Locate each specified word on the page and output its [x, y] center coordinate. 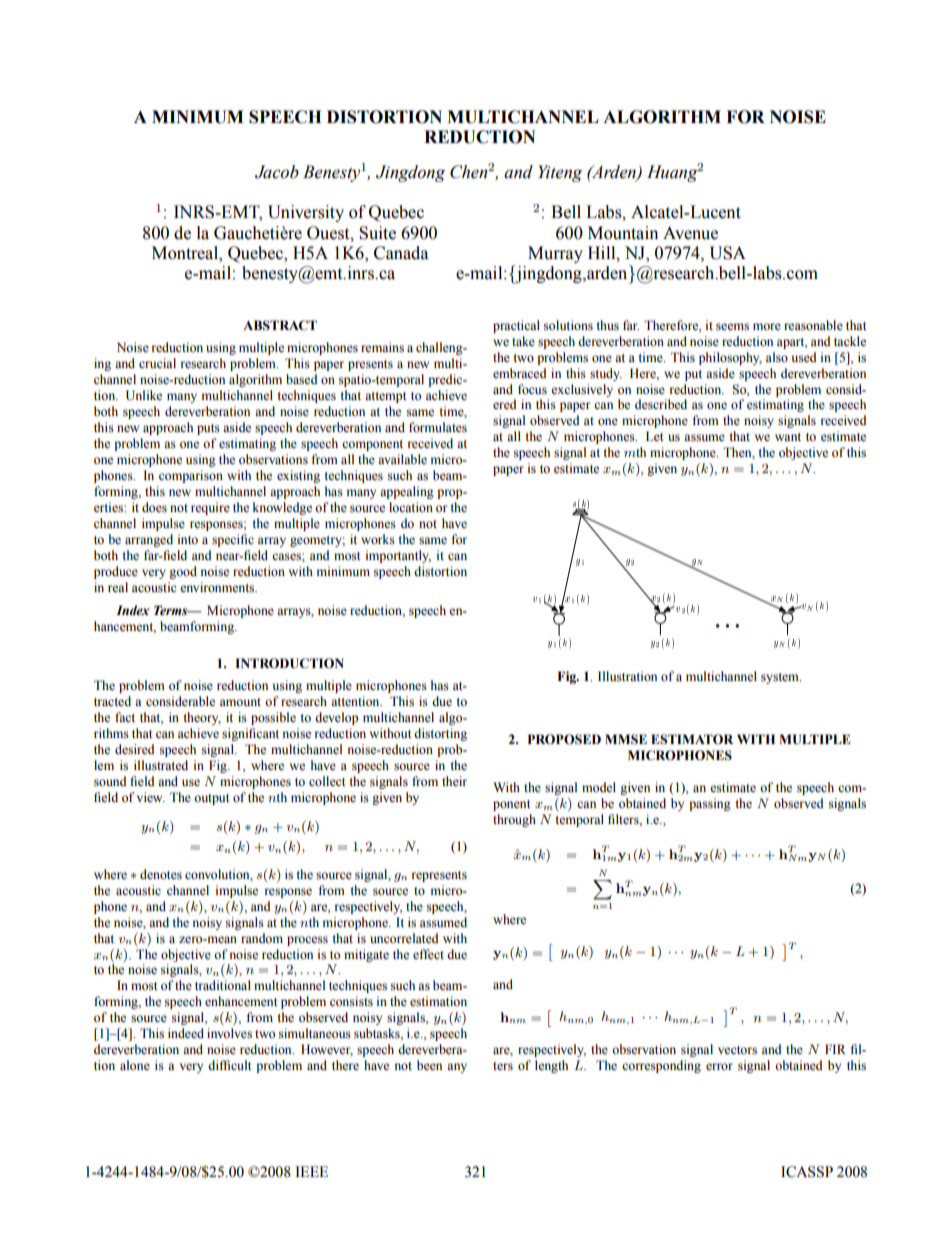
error [719, 1067]
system [781, 678]
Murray [555, 254]
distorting [440, 734]
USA [727, 253]
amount [240, 702]
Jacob [277, 172]
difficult [230, 1065]
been [429, 1065]
